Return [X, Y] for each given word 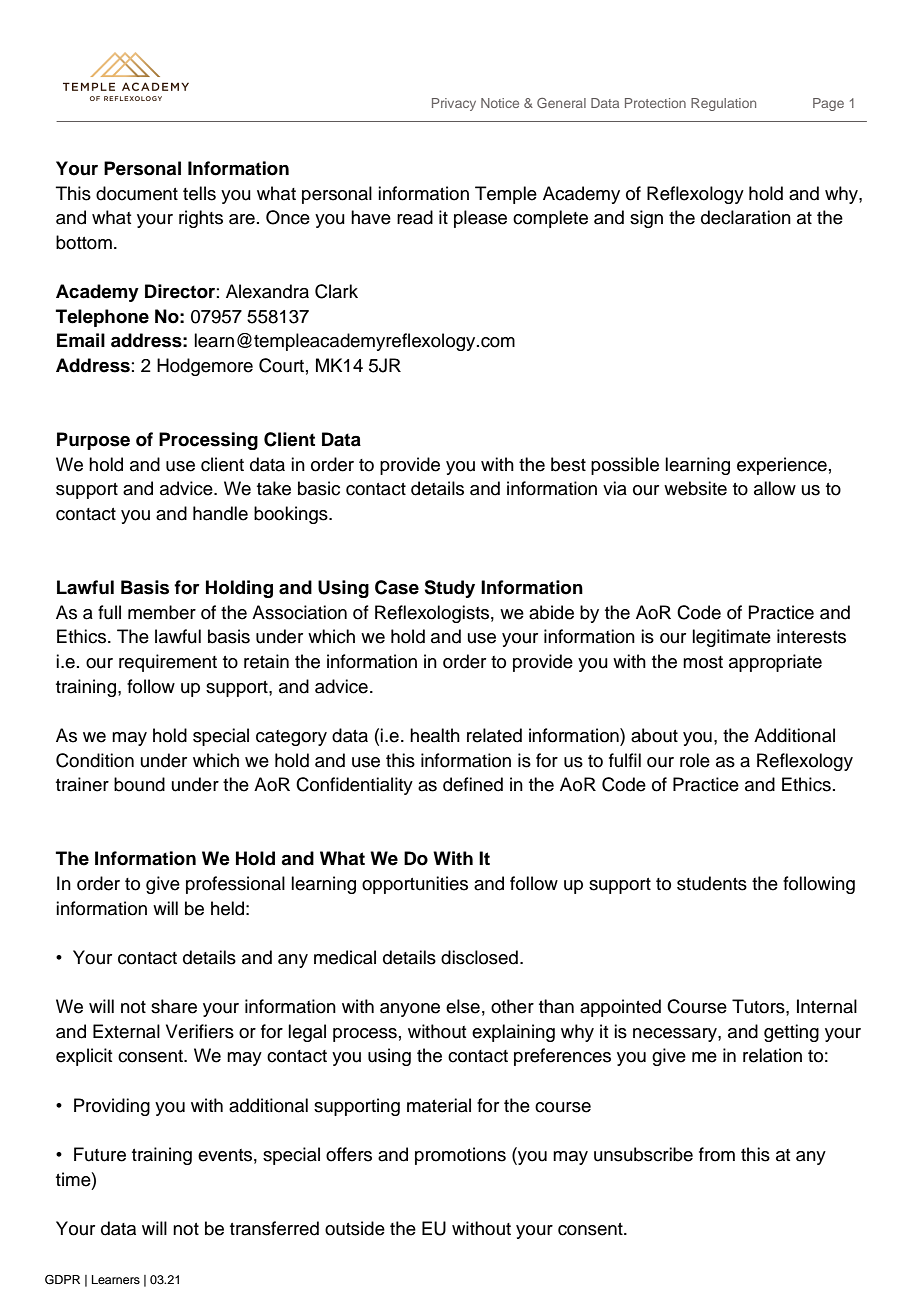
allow [775, 488]
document [137, 193]
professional [235, 885]
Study [449, 589]
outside [355, 1228]
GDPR [62, 1280]
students [712, 883]
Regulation [723, 104]
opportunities [415, 885]
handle [220, 513]
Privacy [454, 104]
